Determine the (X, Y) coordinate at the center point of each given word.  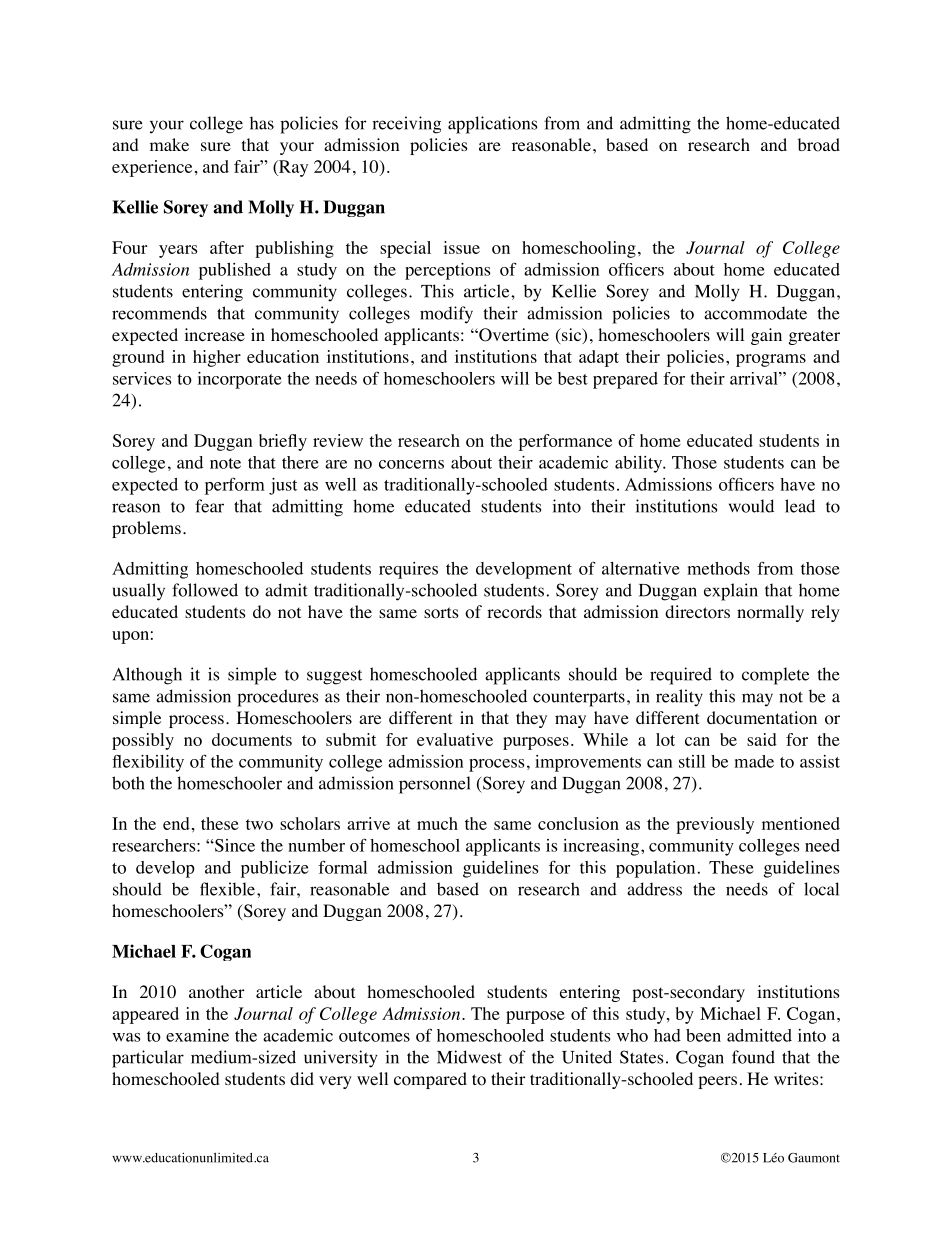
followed (205, 590)
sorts (441, 613)
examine (197, 1035)
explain (731, 592)
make (169, 144)
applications (492, 125)
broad (819, 145)
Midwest (469, 1057)
